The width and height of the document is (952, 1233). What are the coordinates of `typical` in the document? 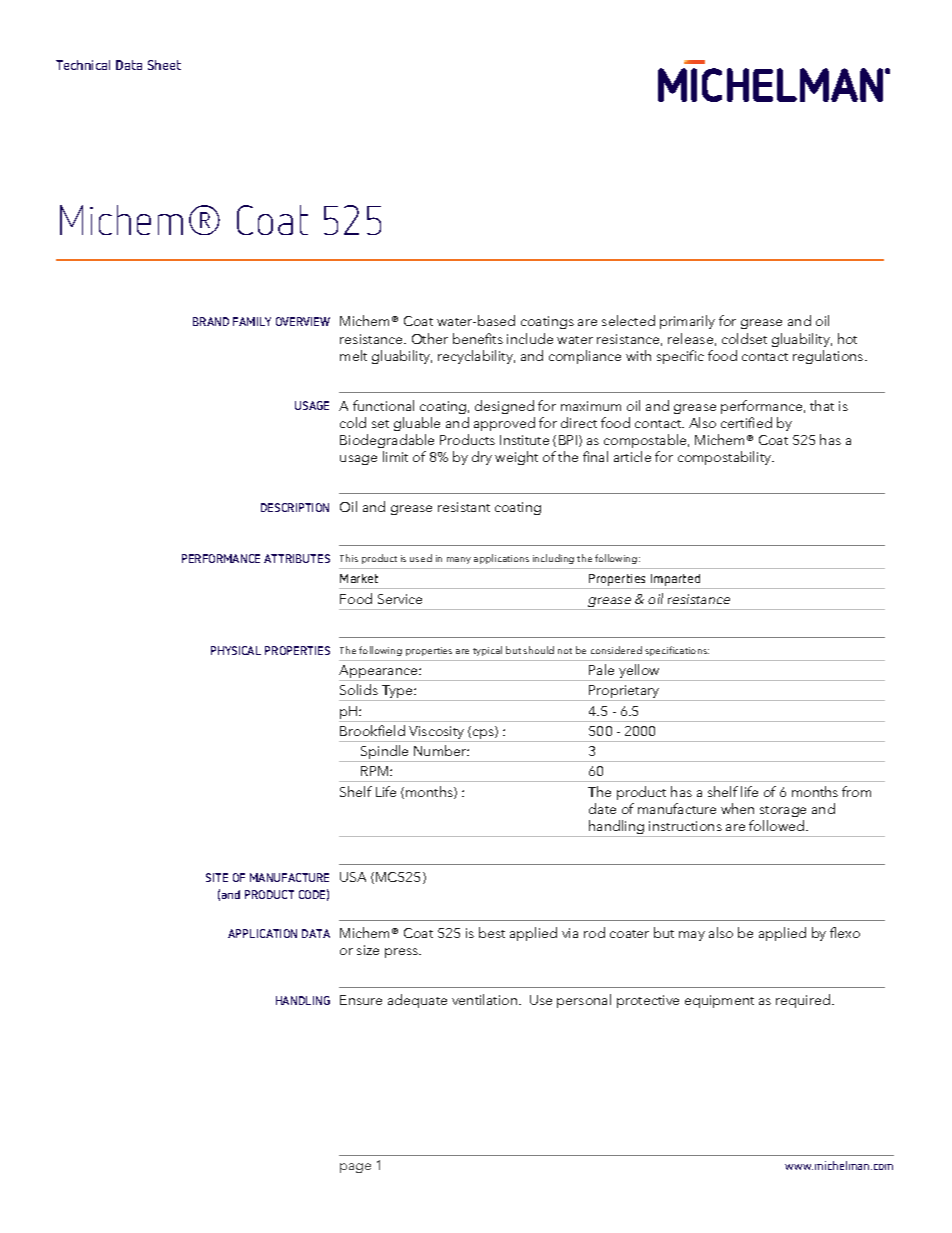 It's located at (487, 651).
